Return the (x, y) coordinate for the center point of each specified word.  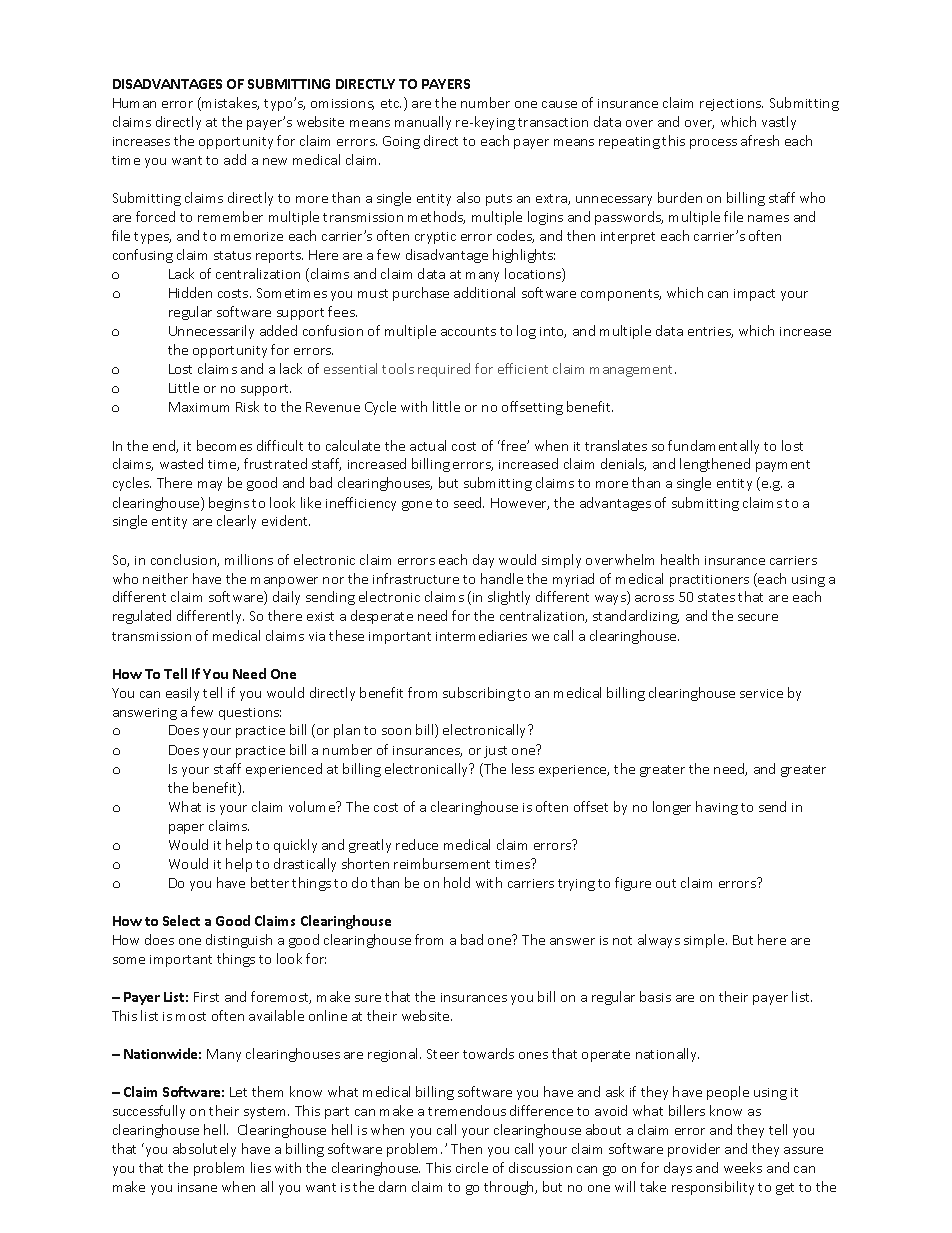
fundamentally (713, 447)
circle (472, 1167)
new (275, 161)
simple (705, 941)
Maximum (199, 407)
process (713, 144)
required (444, 370)
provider (694, 1150)
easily (182, 694)
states (716, 597)
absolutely (204, 1150)
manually (423, 123)
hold (457, 882)
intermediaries (481, 635)
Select (181, 920)
